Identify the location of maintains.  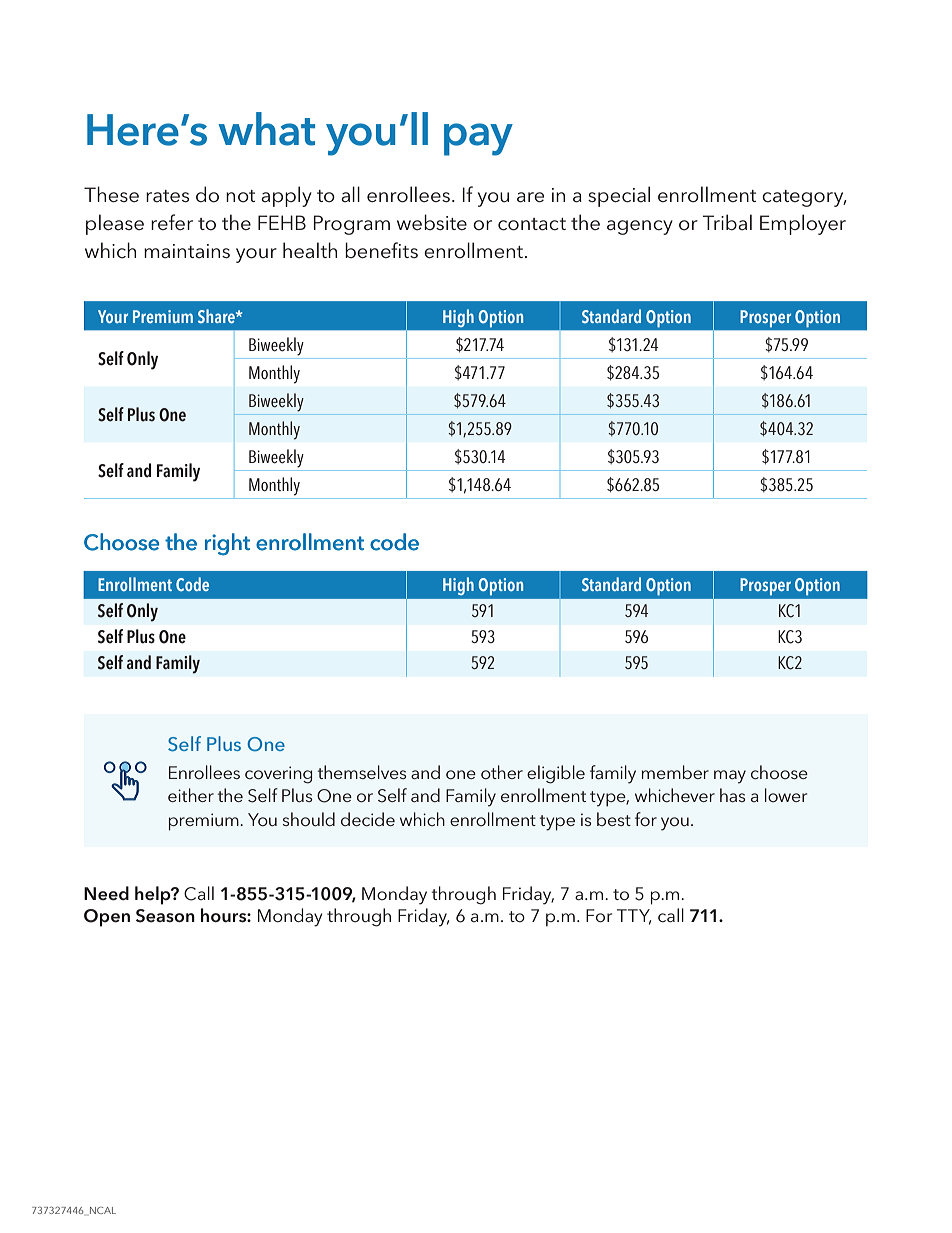
(187, 251).
